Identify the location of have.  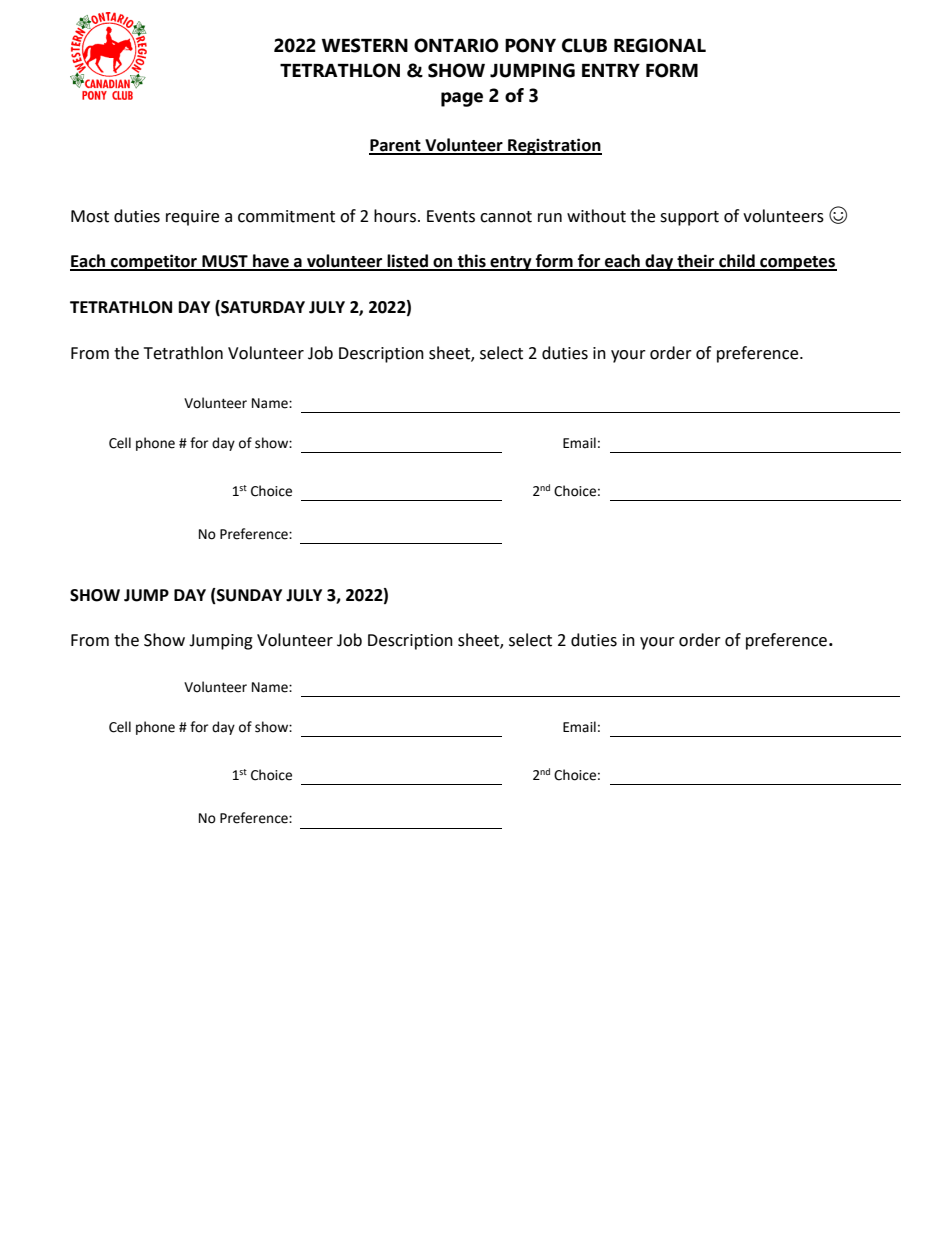
(271, 262).
